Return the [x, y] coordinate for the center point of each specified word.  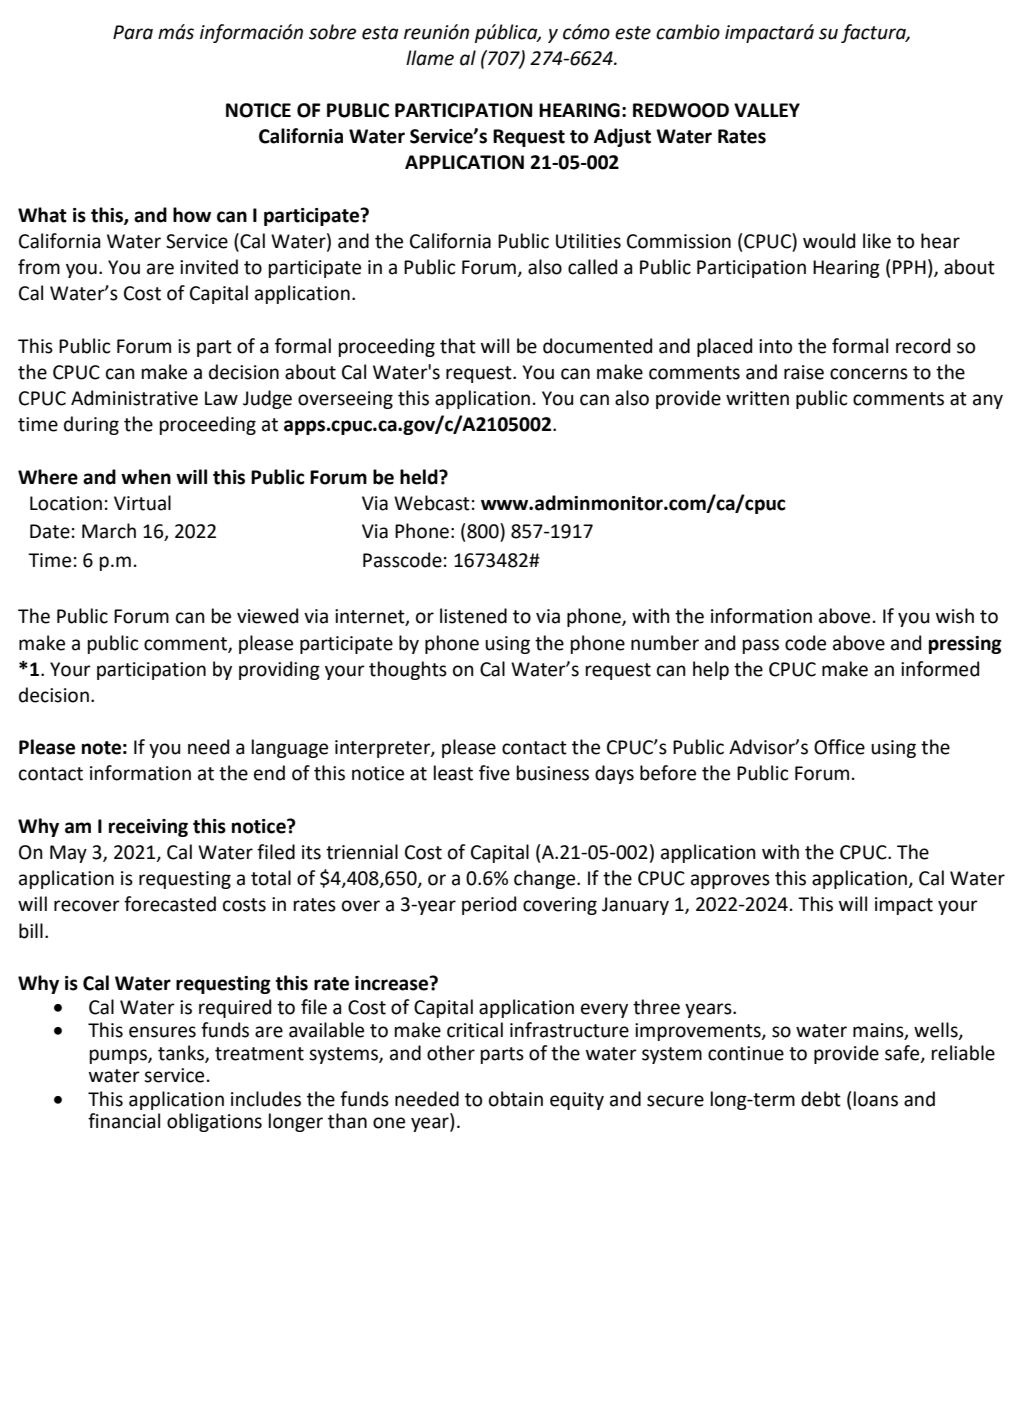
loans [876, 1099]
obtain [516, 1099]
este [633, 33]
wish [955, 616]
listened [473, 616]
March [109, 531]
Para [133, 32]
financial [124, 1121]
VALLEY [767, 110]
